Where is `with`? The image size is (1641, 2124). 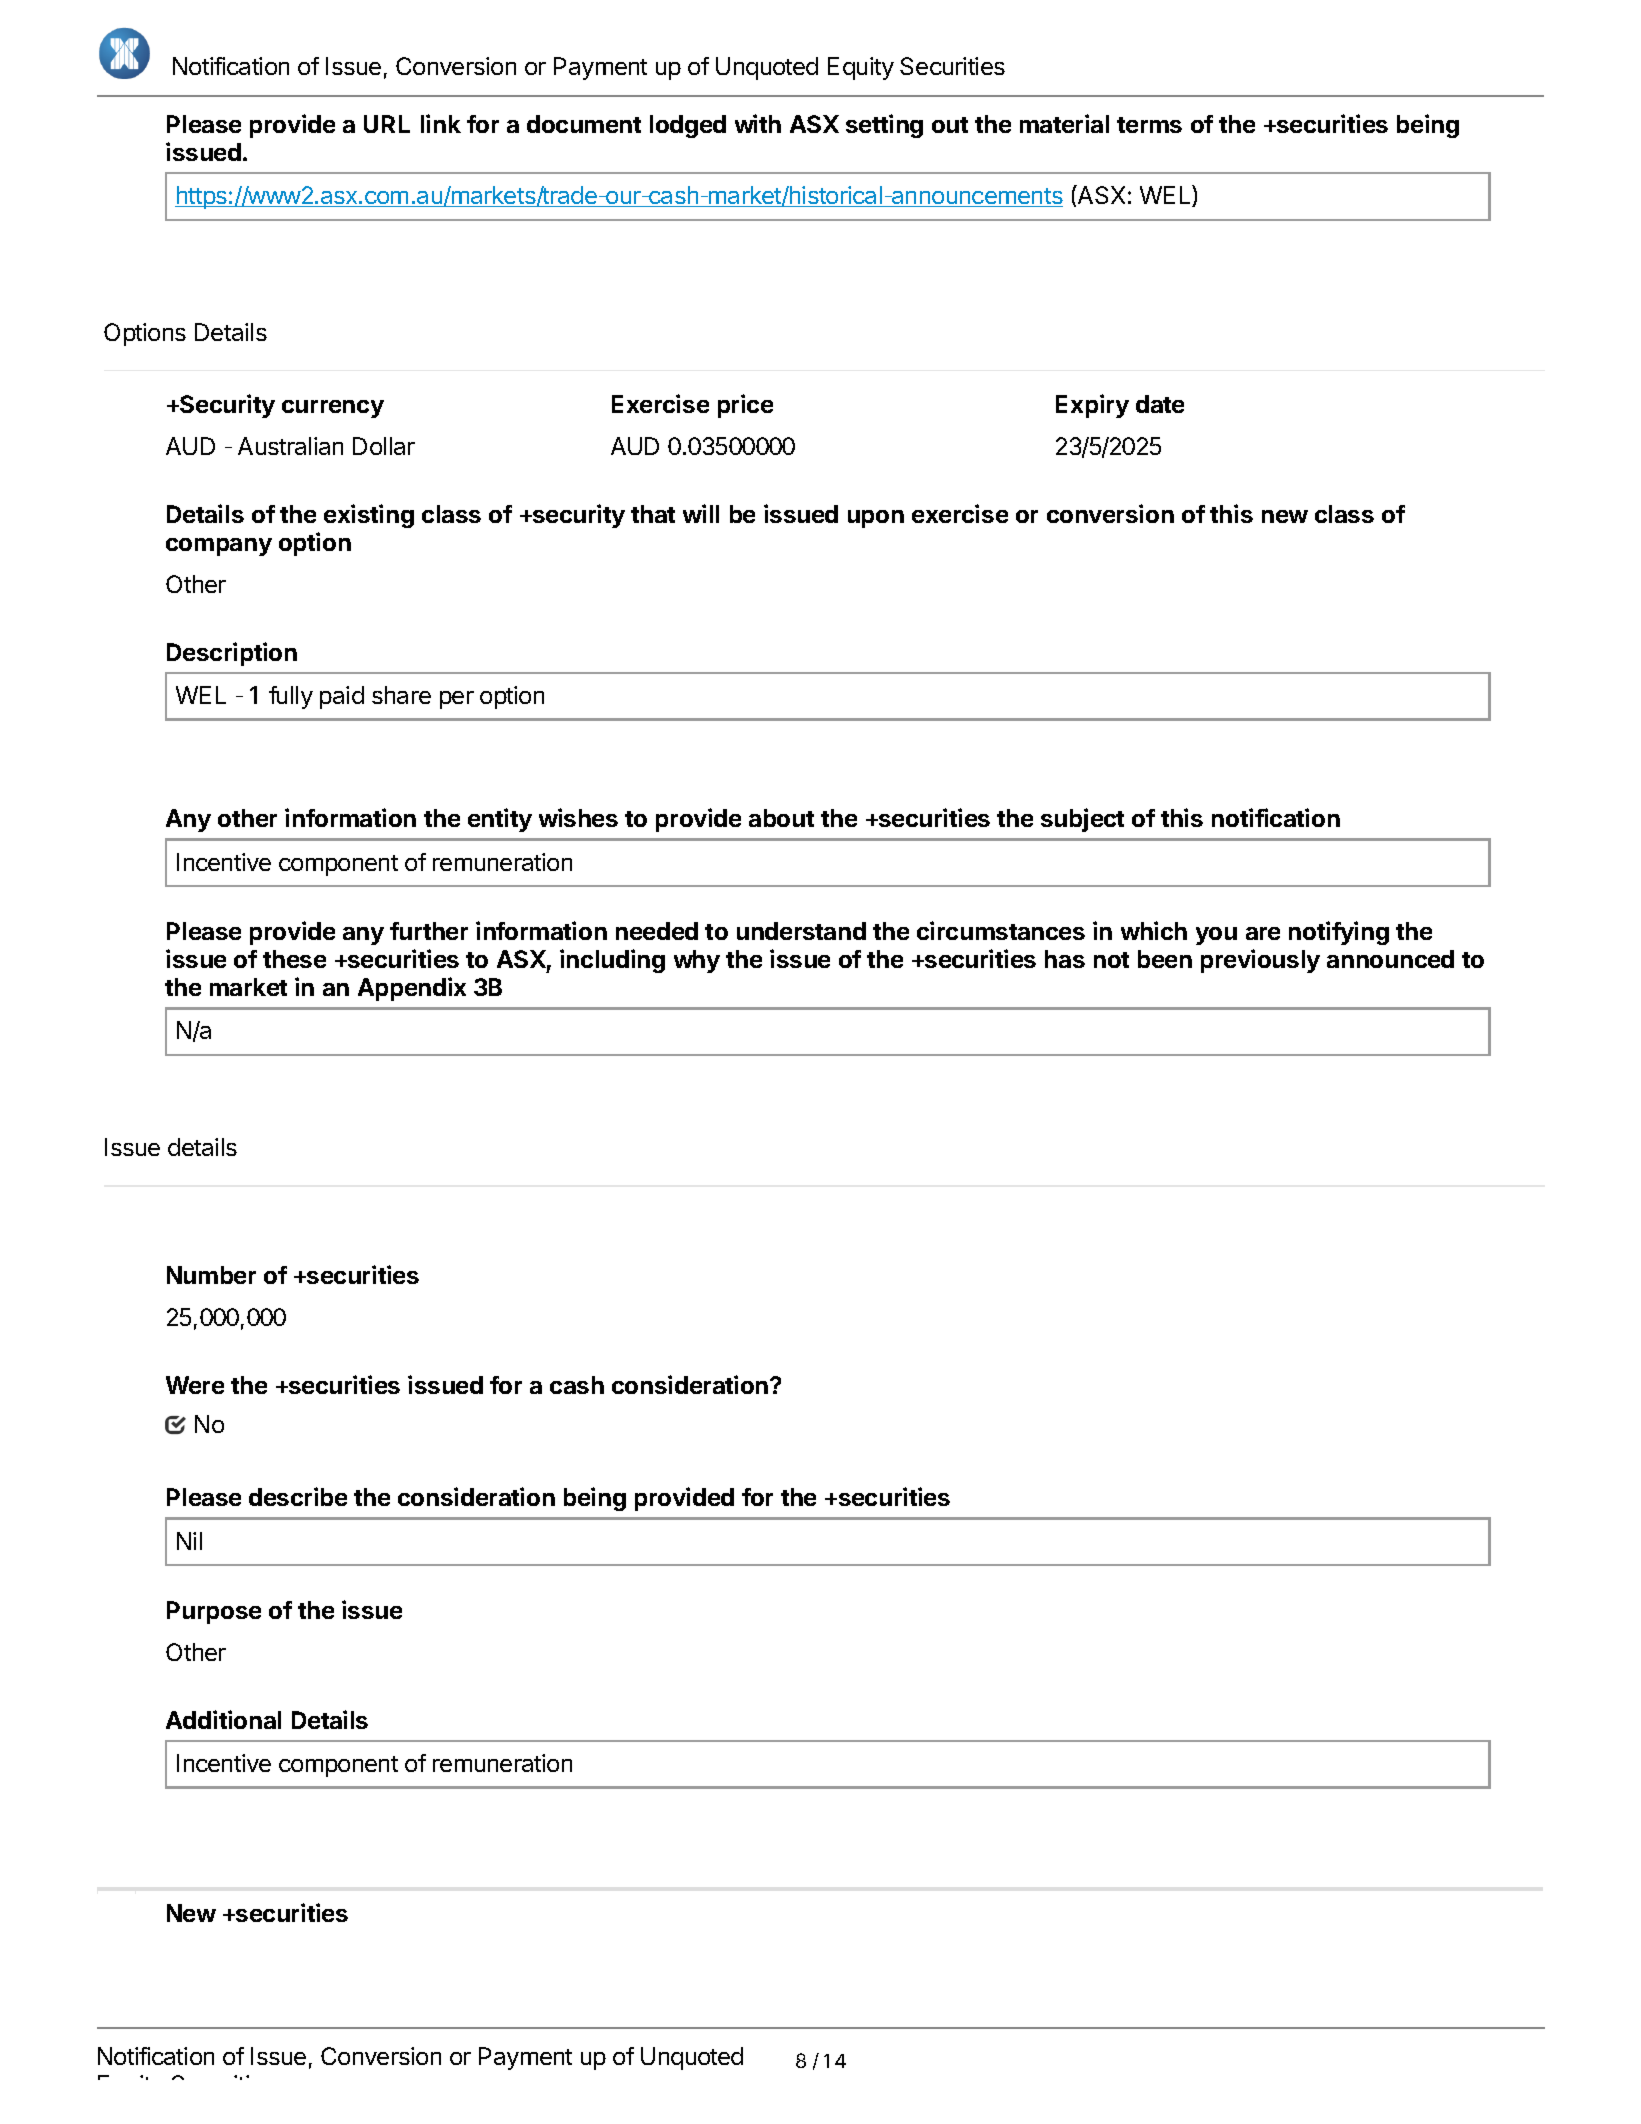 with is located at coordinates (758, 123).
